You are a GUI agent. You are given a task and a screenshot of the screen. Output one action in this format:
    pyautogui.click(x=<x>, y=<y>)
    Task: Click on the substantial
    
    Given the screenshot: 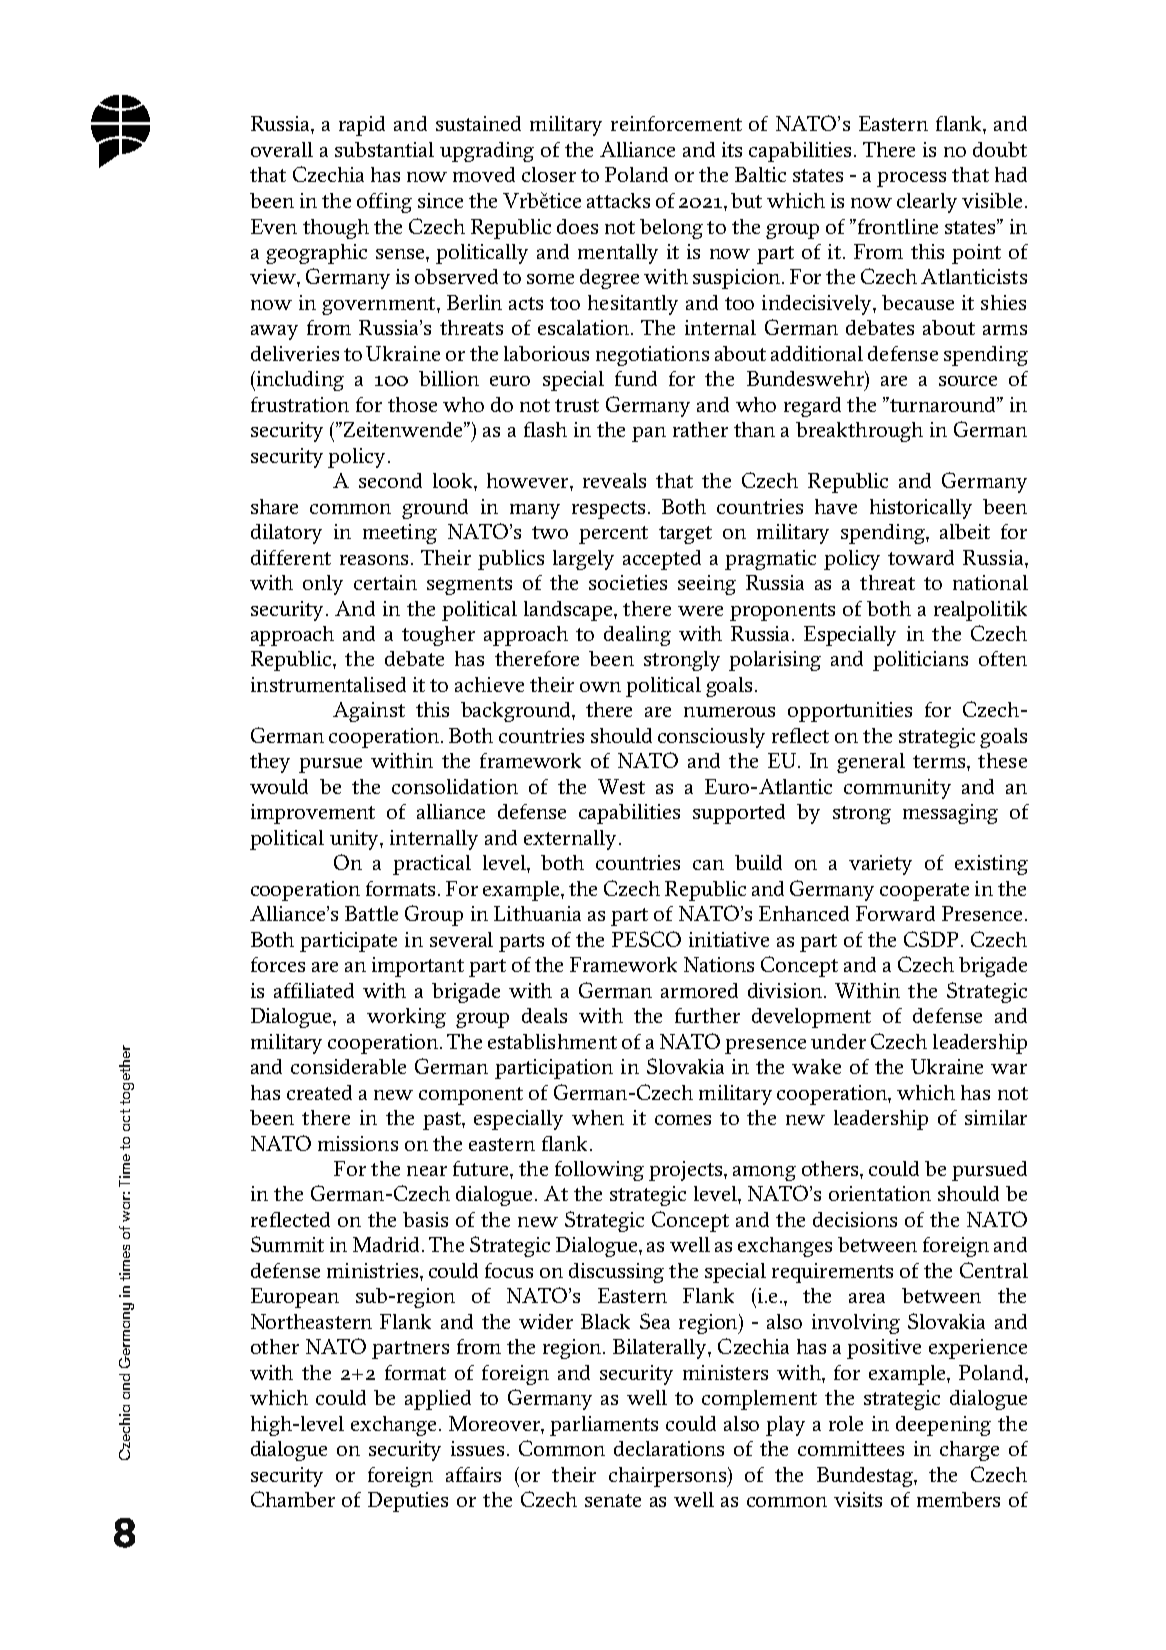 What is the action you would take?
    pyautogui.click(x=384, y=149)
